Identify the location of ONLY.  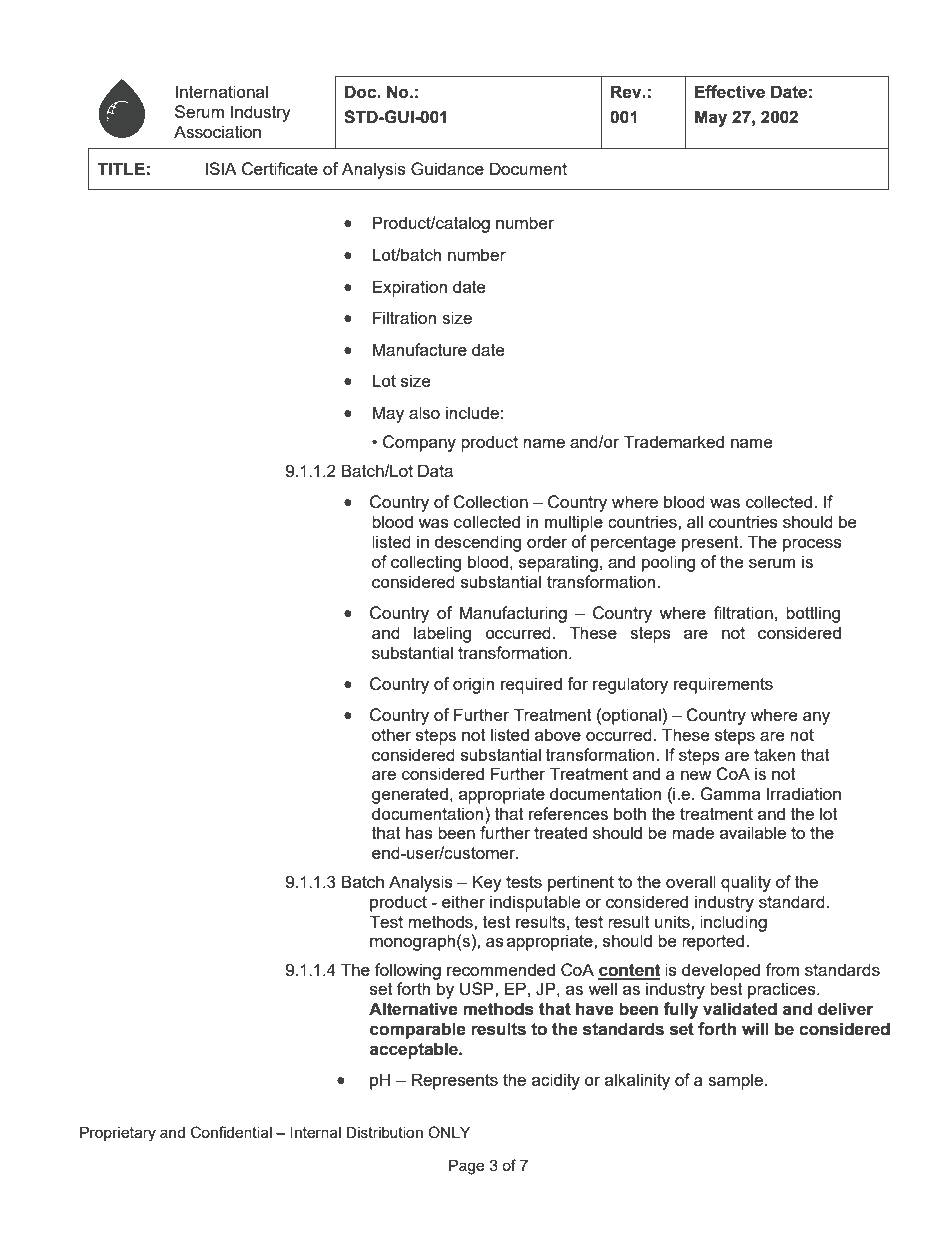
(449, 1132).
